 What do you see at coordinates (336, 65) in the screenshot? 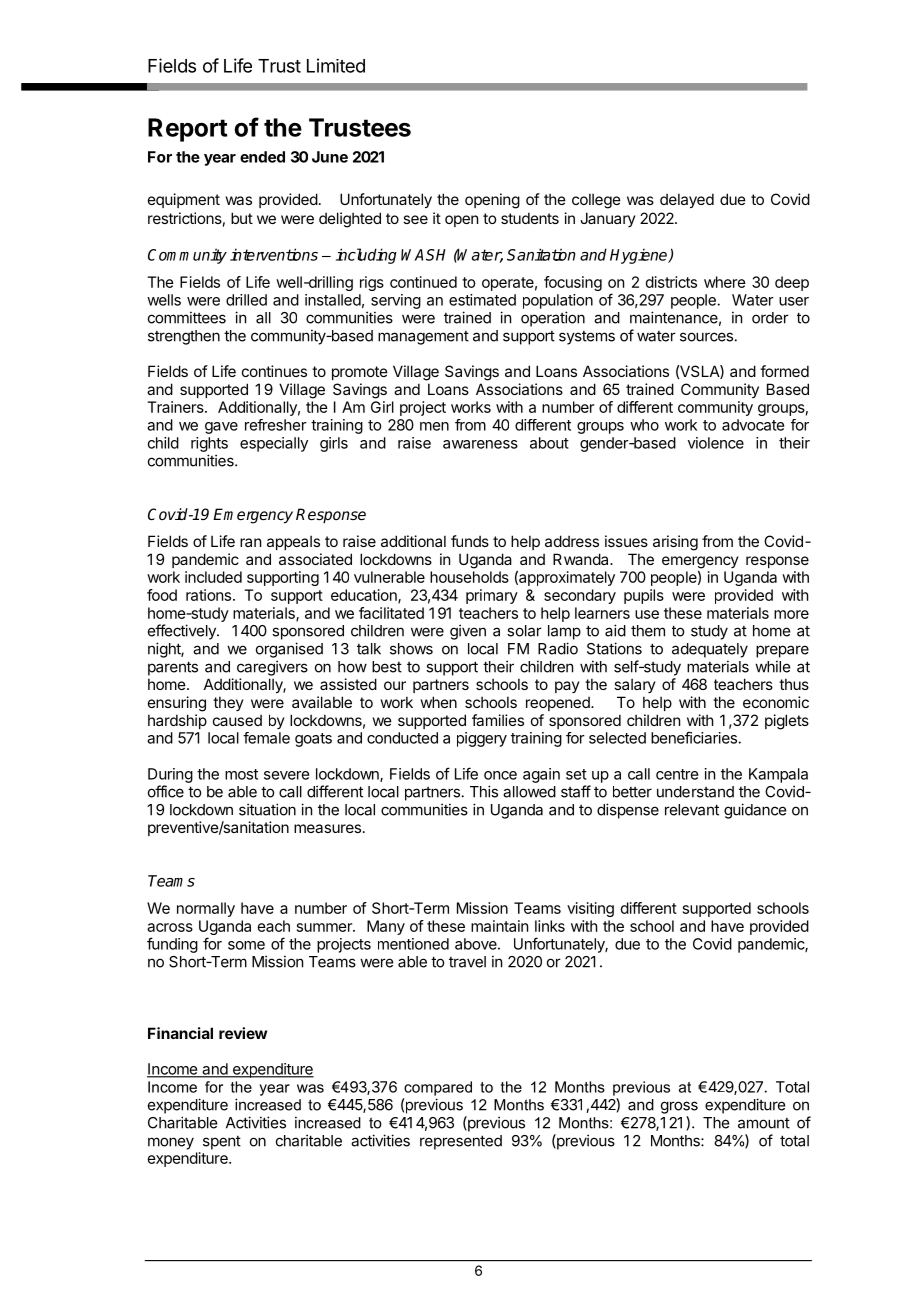
I see `Limited` at bounding box center [336, 65].
